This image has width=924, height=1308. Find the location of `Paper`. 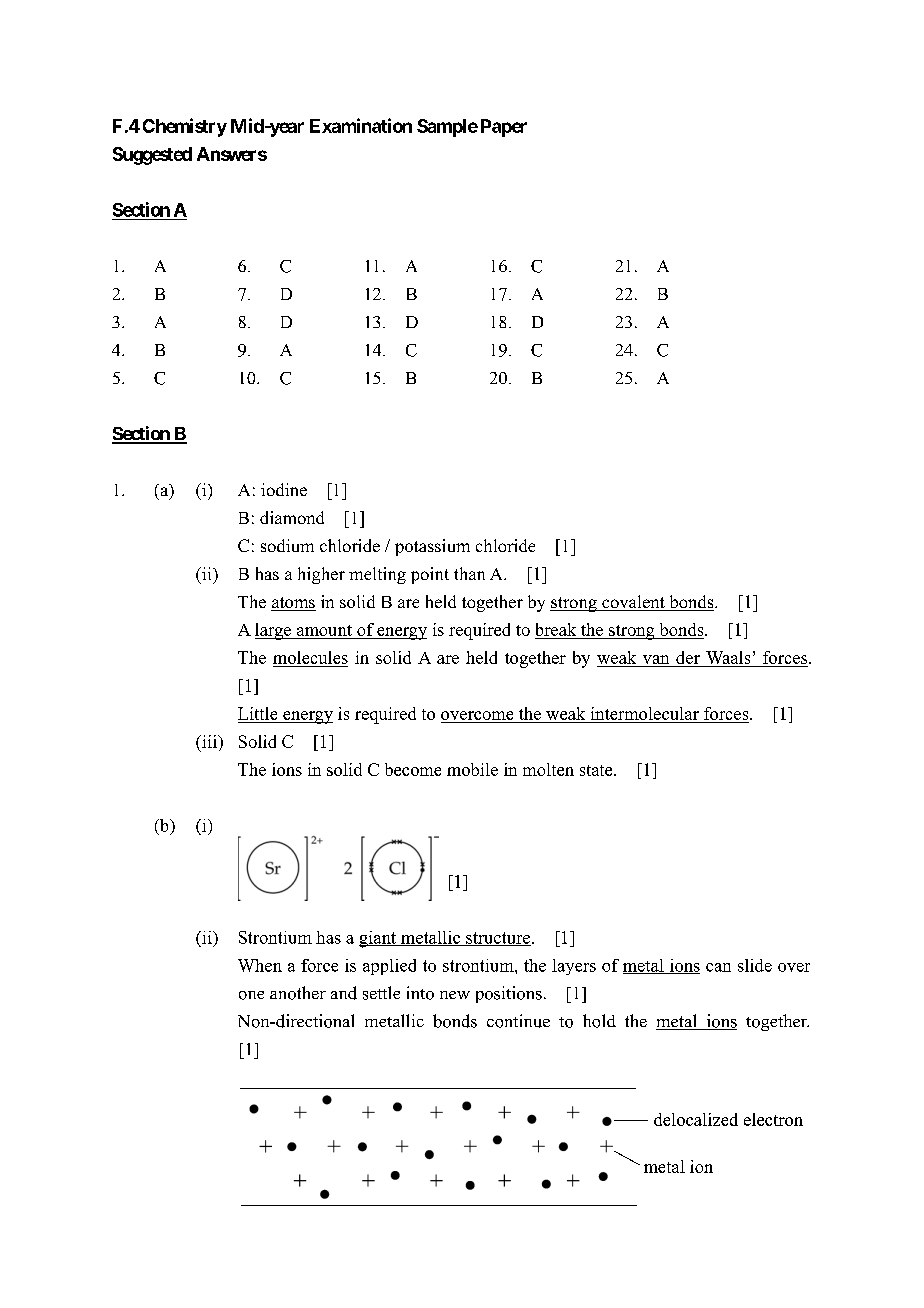

Paper is located at coordinates (504, 128).
